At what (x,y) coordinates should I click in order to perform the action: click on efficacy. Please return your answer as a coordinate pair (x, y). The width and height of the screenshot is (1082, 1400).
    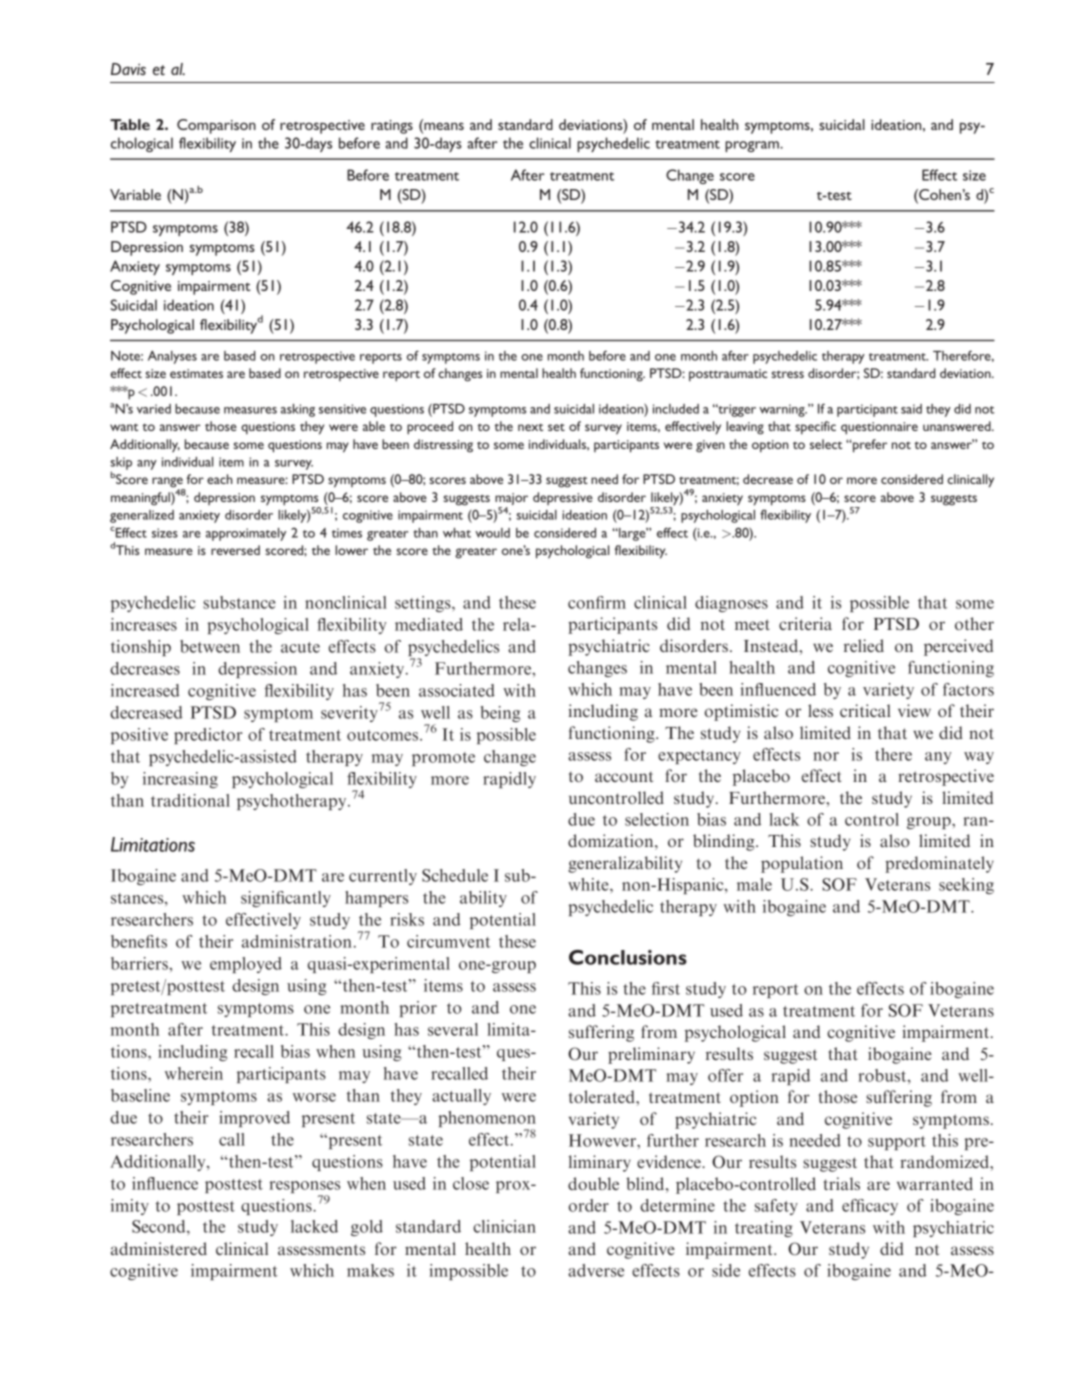
    Looking at the image, I should click on (870, 1207).
